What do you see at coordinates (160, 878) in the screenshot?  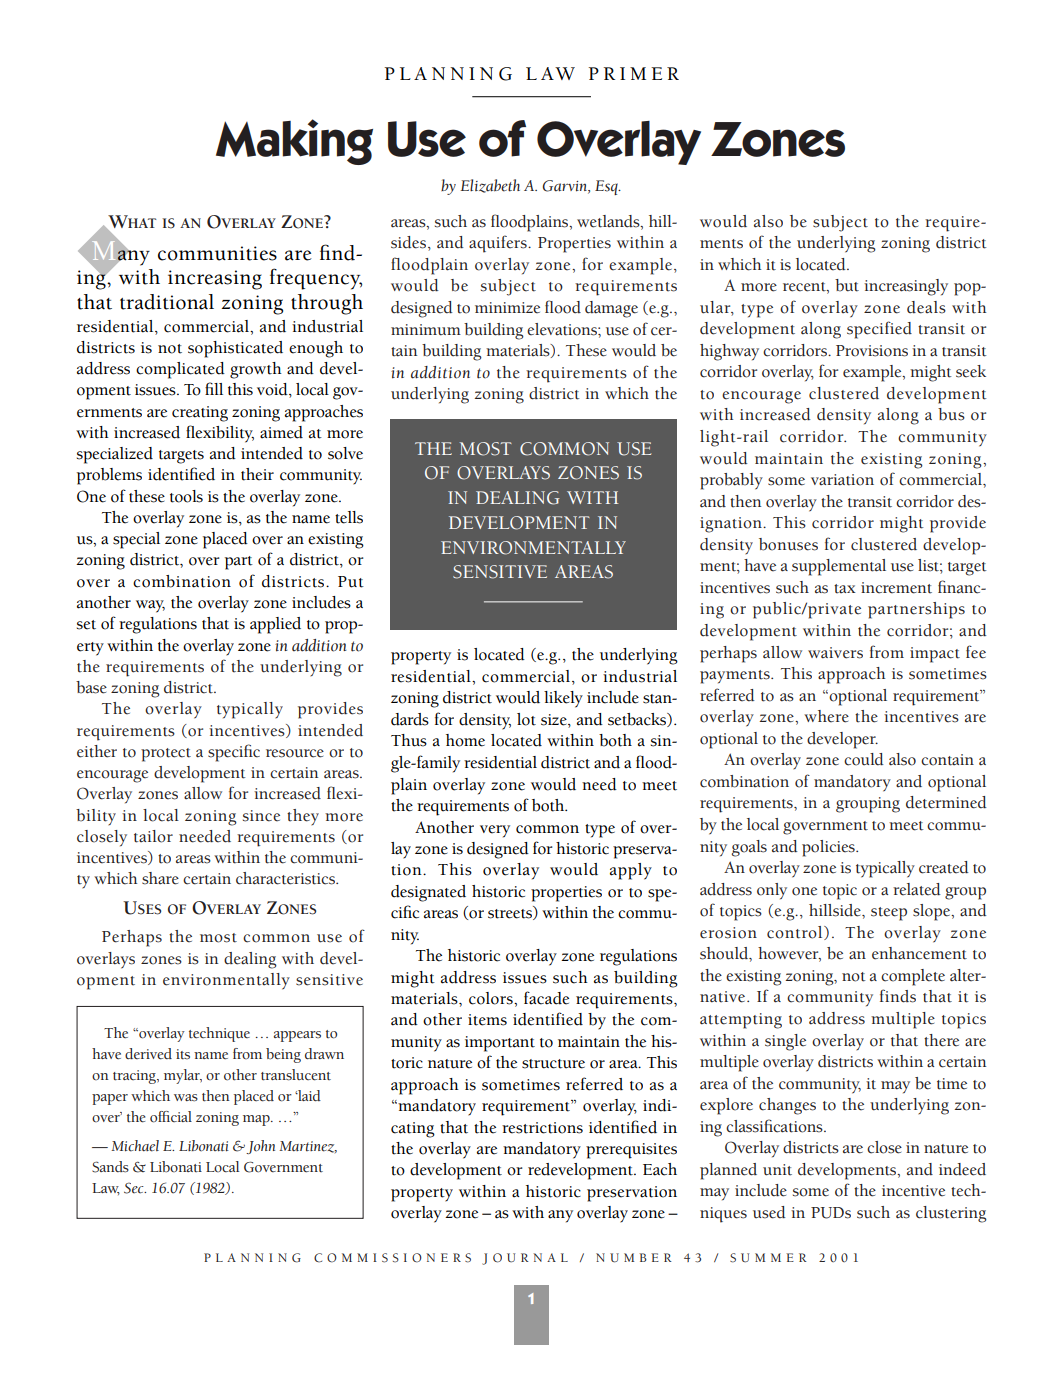 I see `share` at bounding box center [160, 878].
